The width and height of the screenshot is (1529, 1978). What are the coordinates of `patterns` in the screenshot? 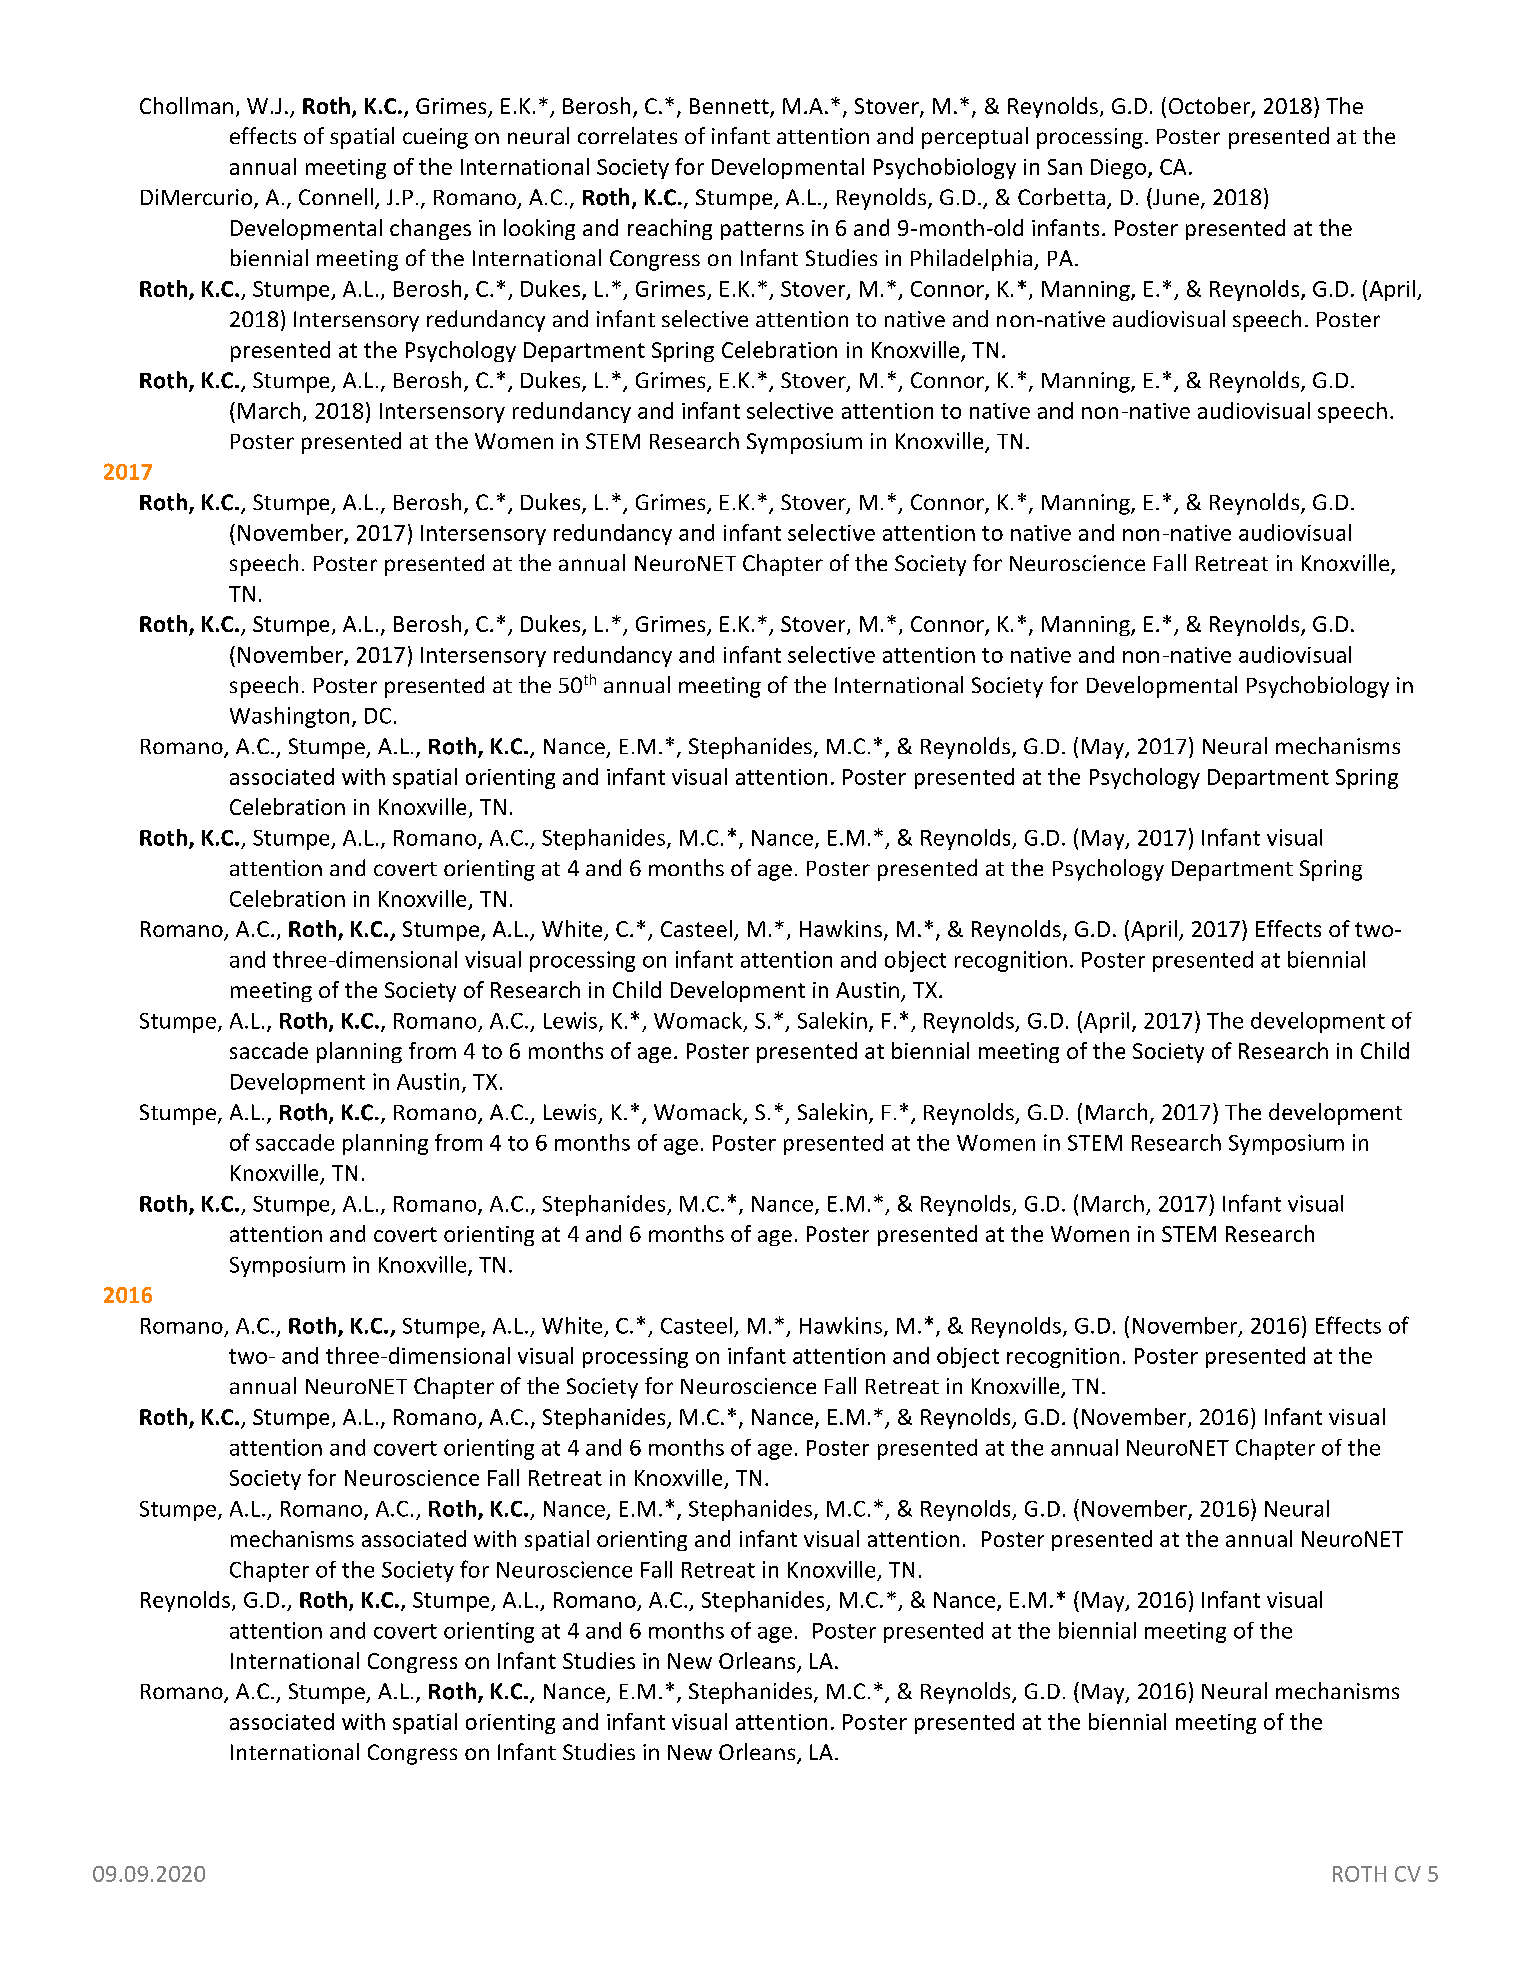 It's located at (762, 230).
